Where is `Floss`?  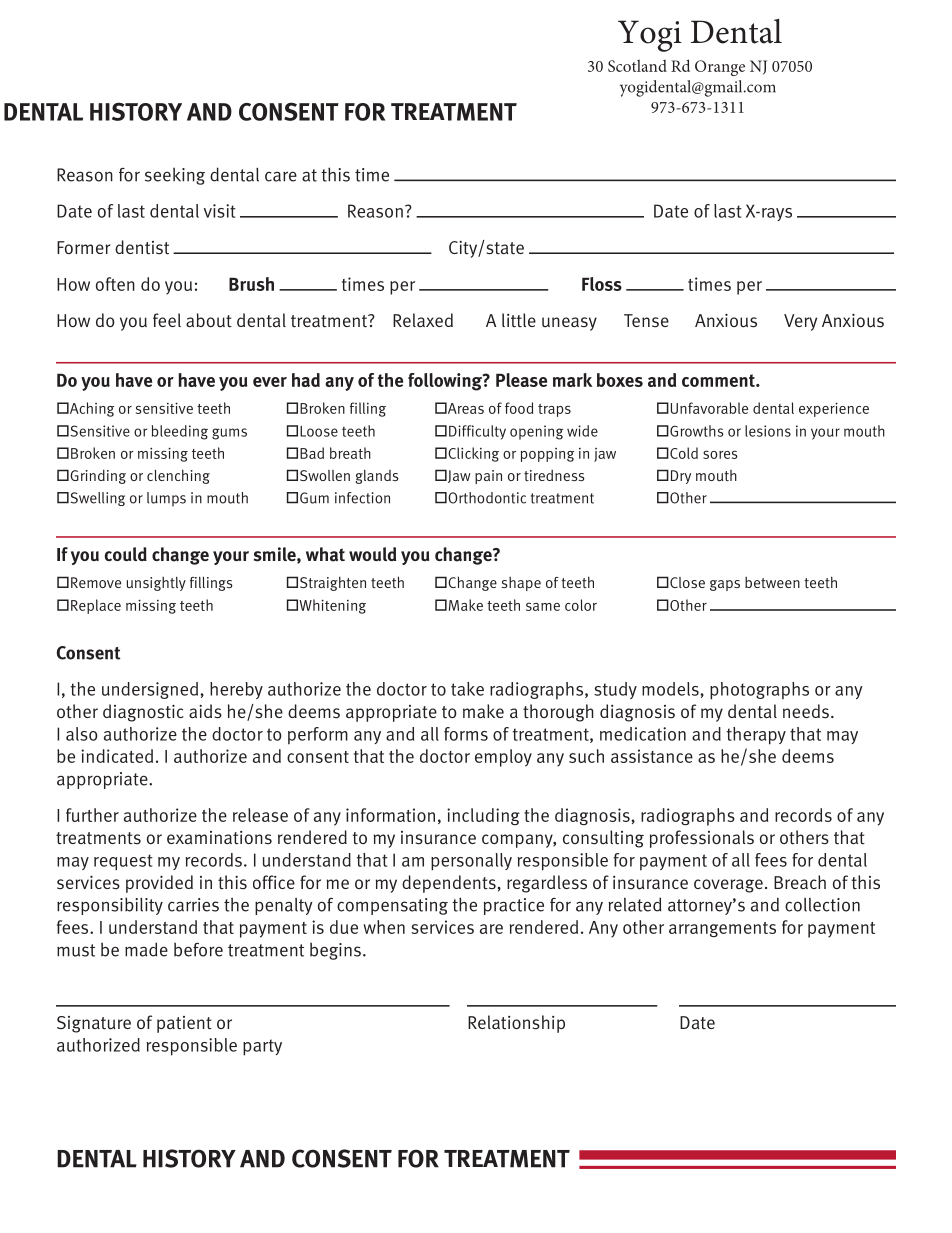 Floss is located at coordinates (602, 284).
